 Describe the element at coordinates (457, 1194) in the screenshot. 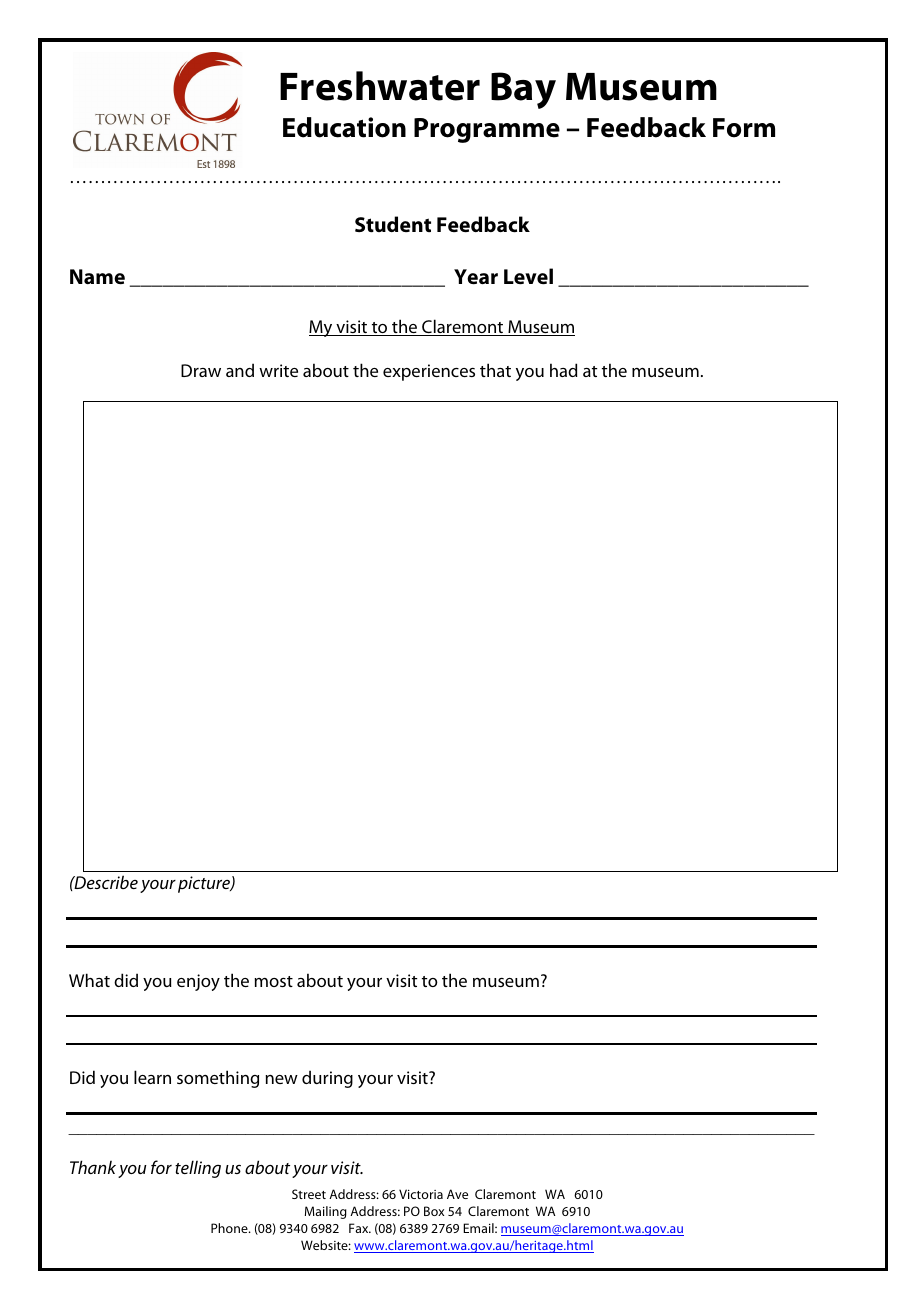

I see `Ave` at that location.
